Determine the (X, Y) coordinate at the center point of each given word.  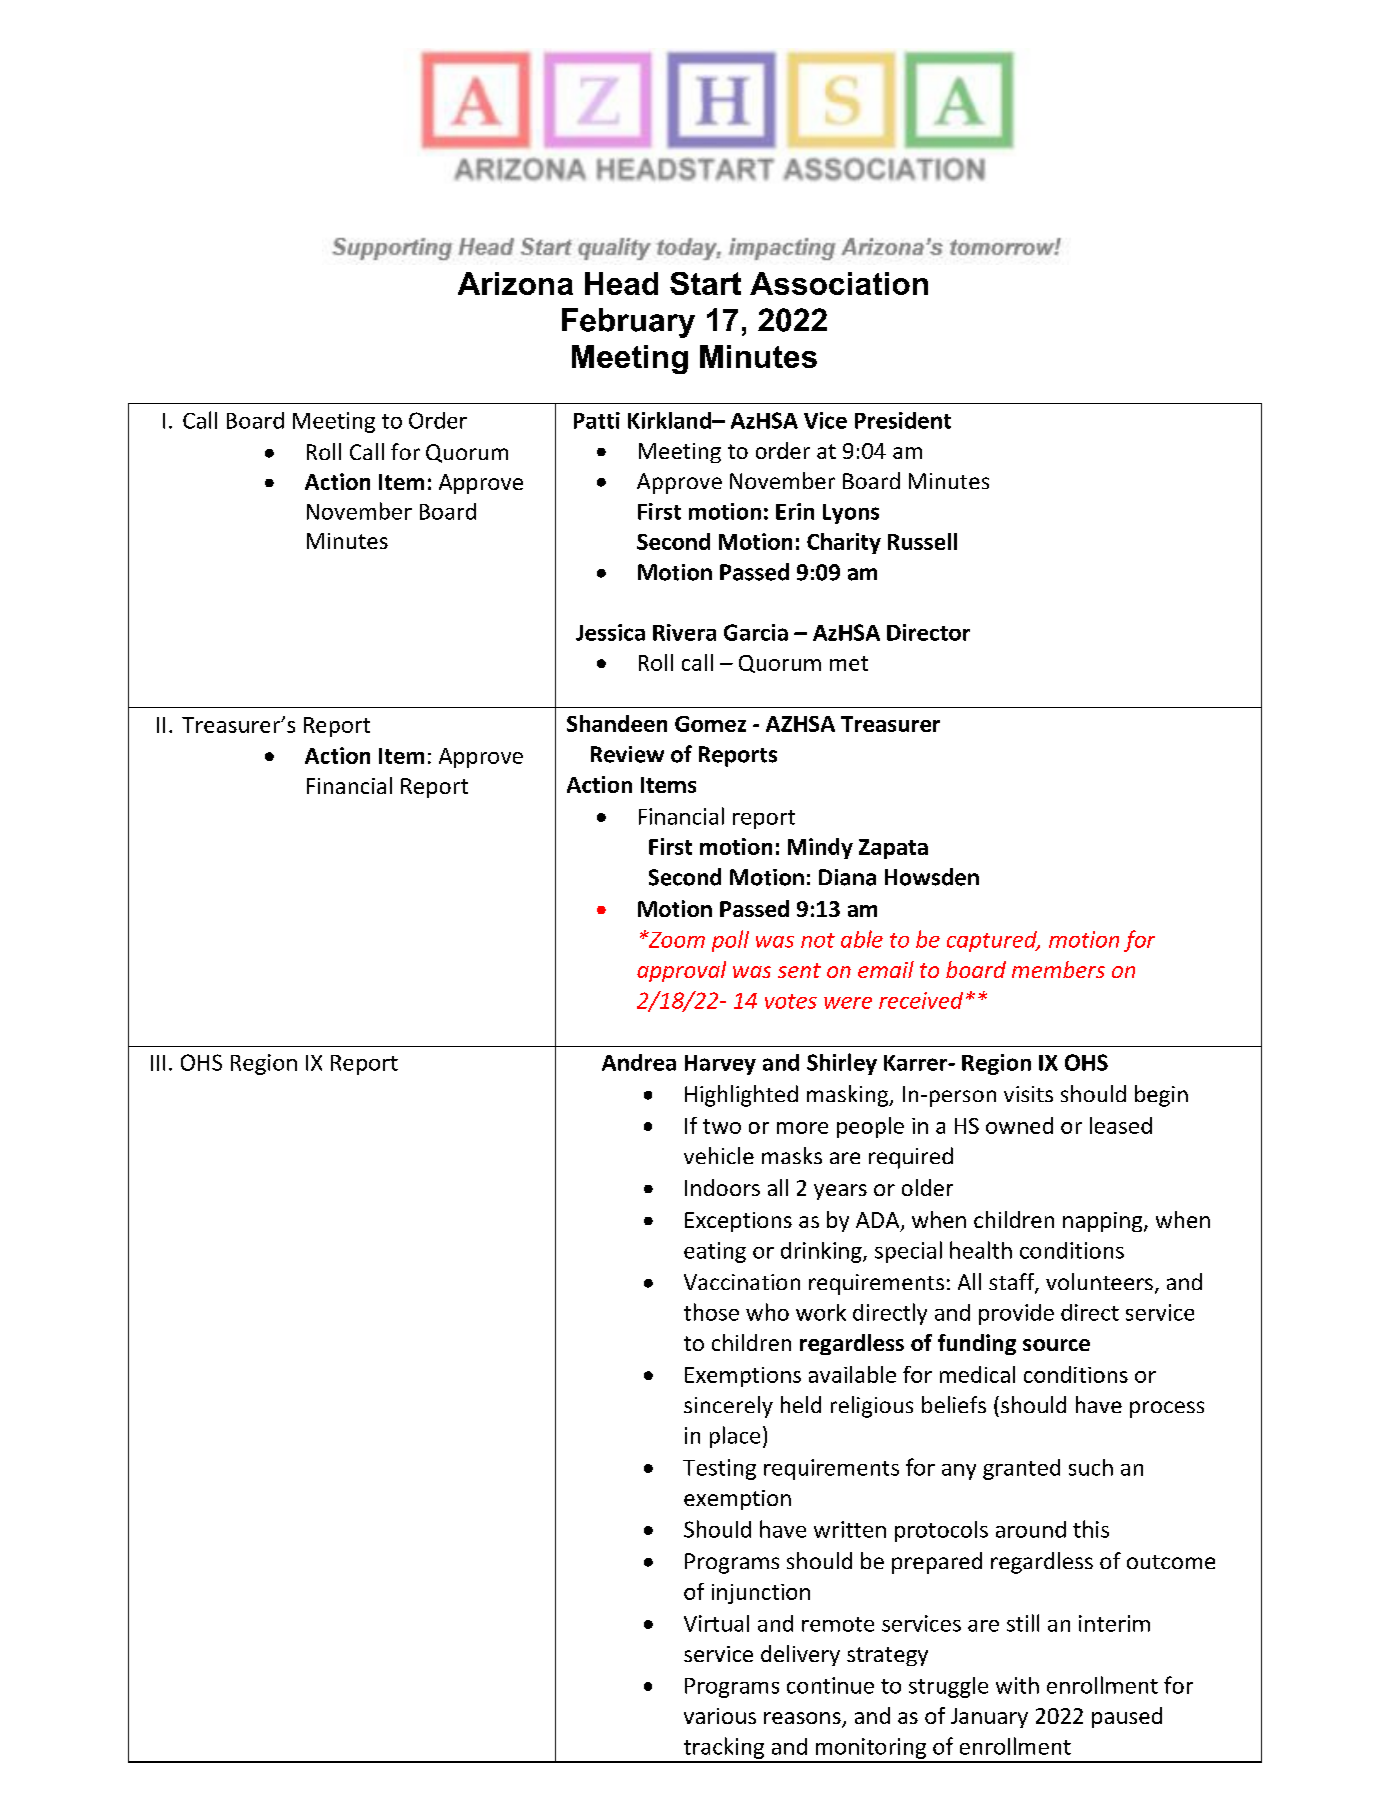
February (628, 323)
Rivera (684, 632)
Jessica (610, 632)
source (1056, 1345)
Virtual (716, 1623)
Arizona (515, 283)
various (720, 1716)
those (711, 1312)
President (903, 420)
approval (681, 971)
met (849, 663)
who (767, 1312)
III (158, 1063)
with (1017, 1685)
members (1058, 969)
